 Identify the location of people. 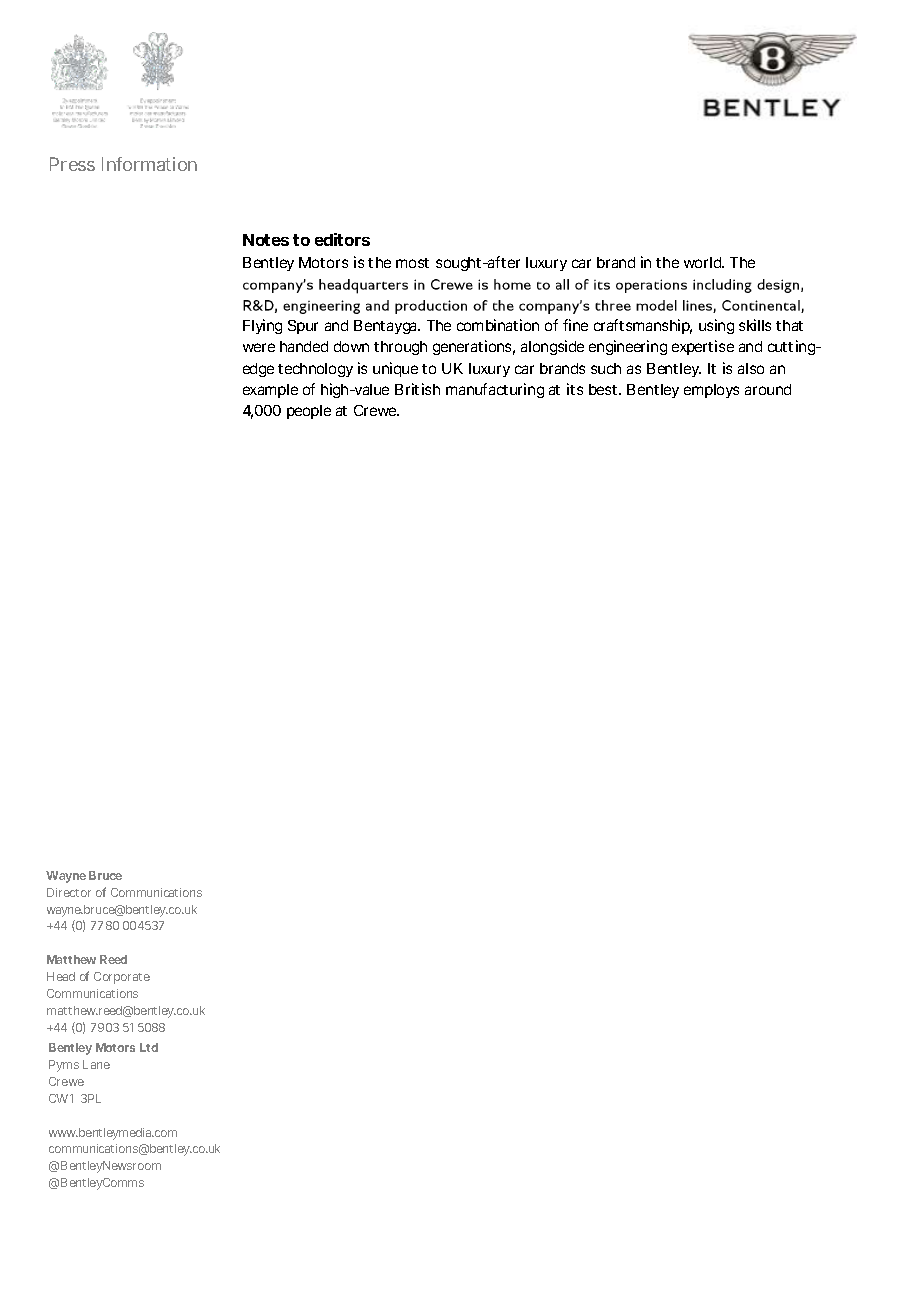
(309, 412).
